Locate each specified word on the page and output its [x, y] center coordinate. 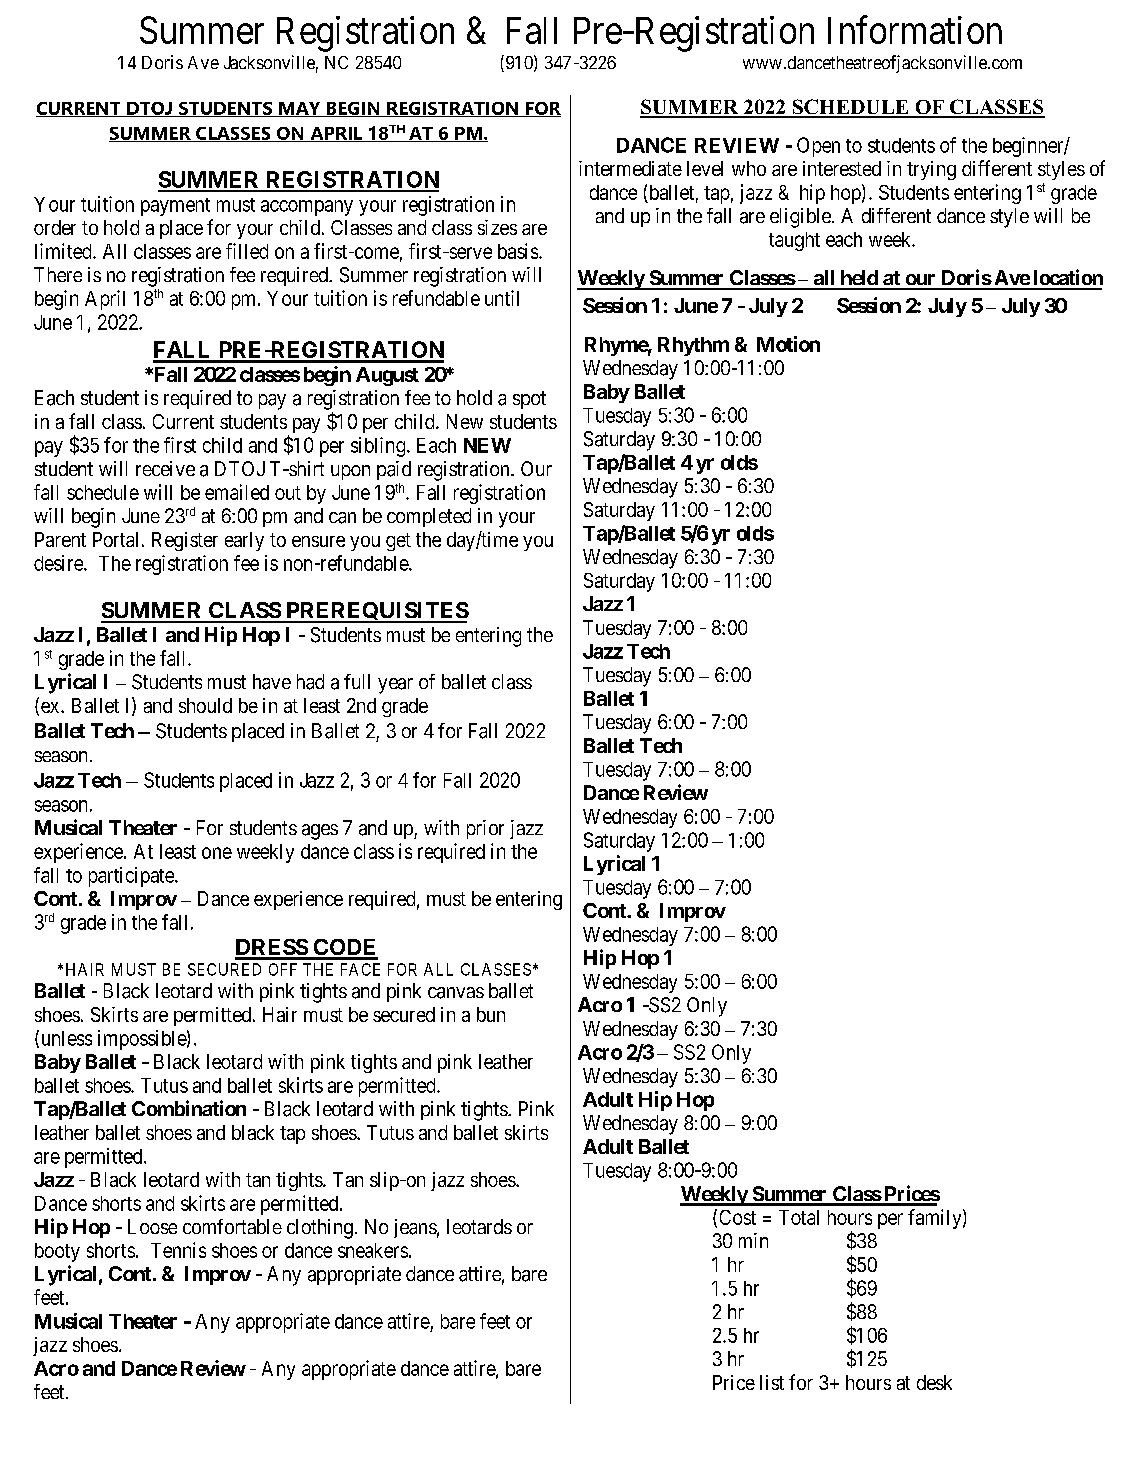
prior [485, 829]
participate [132, 877]
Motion [788, 344]
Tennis [178, 1250]
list [772, 1382]
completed [429, 517]
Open [818, 147]
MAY [300, 109]
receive [165, 468]
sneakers [373, 1250]
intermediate [630, 168]
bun [491, 1014]
